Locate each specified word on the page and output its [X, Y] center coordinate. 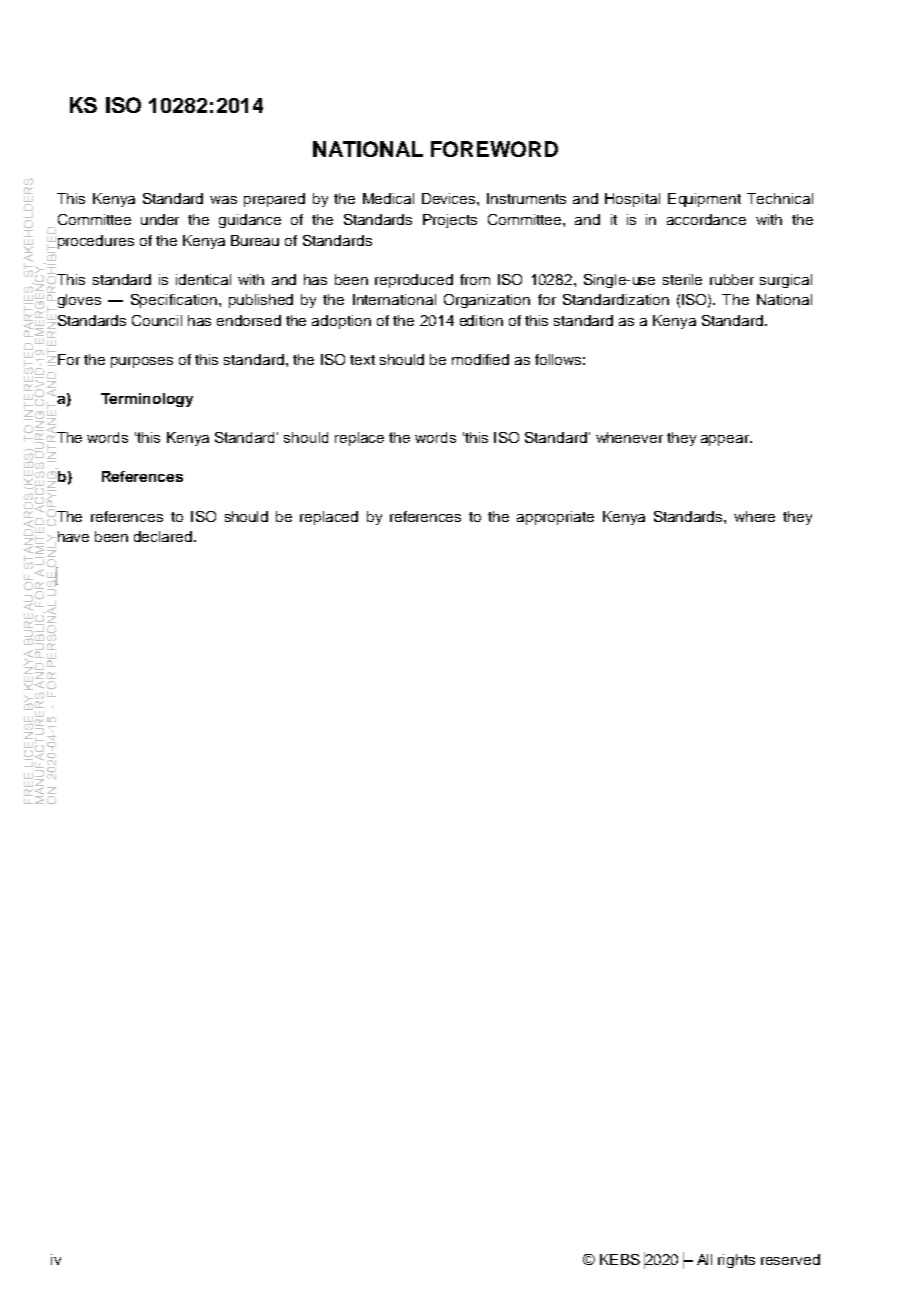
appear [726, 440]
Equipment [704, 200]
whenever [629, 437]
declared [164, 536]
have [73, 536]
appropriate [555, 518]
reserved [790, 1259]
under [160, 219]
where [754, 516]
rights [736, 1261]
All [704, 1259]
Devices [450, 198]
